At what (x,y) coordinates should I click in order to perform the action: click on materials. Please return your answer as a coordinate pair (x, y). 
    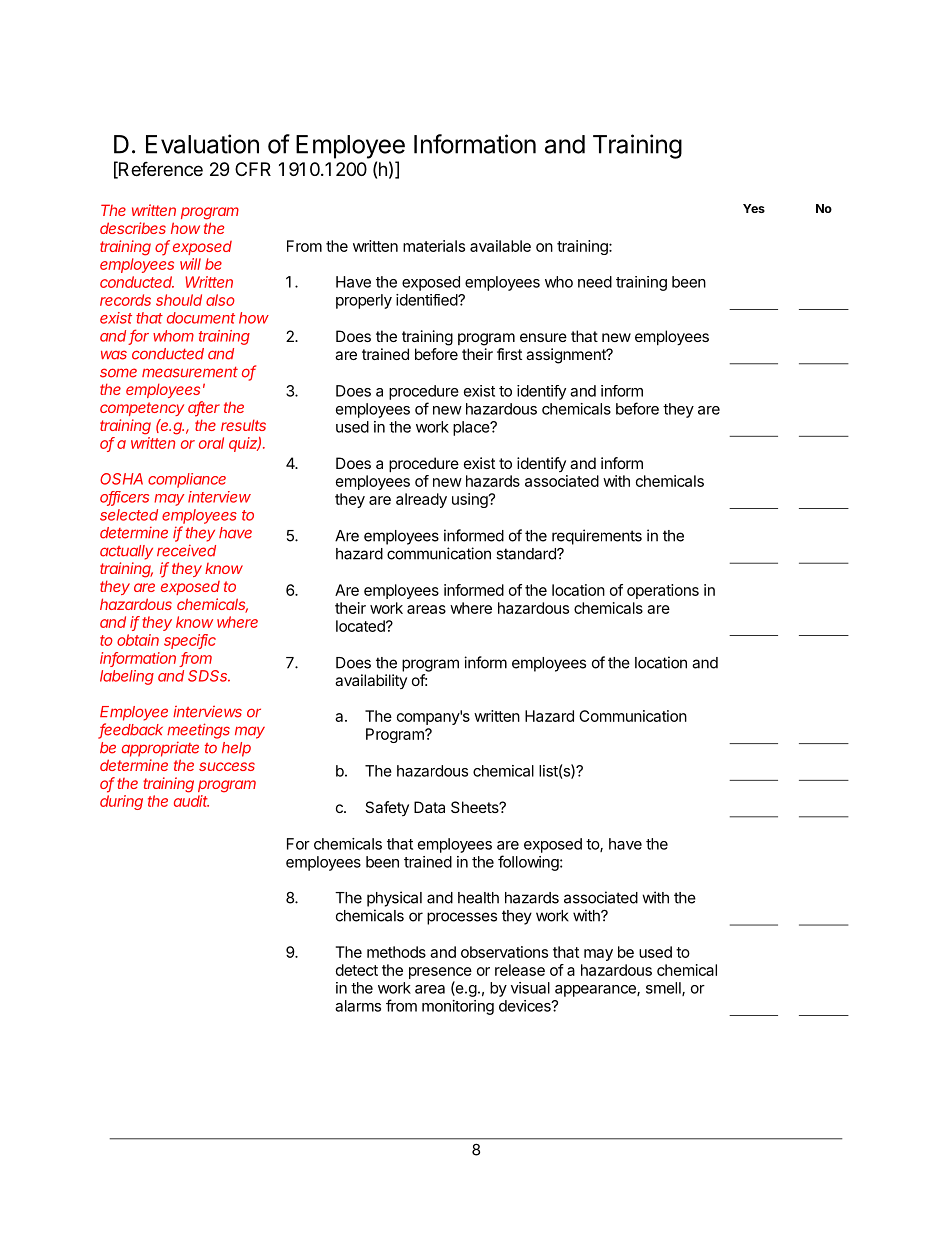
    Looking at the image, I should click on (434, 246).
